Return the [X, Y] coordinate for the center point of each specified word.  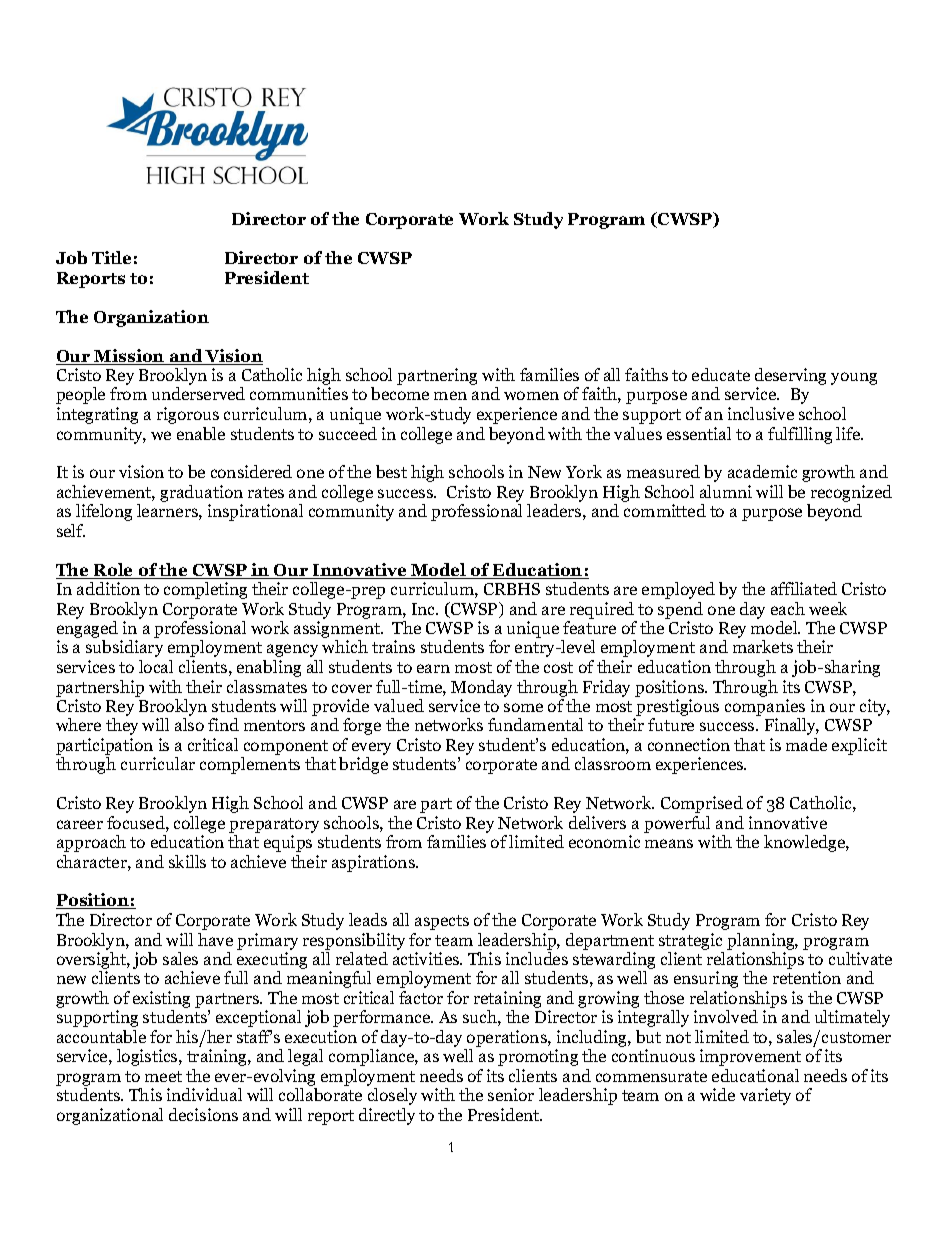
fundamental [535, 724]
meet [163, 1076]
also [189, 724]
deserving [790, 378]
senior [511, 1094]
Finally [792, 726]
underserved [198, 393]
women [531, 395]
